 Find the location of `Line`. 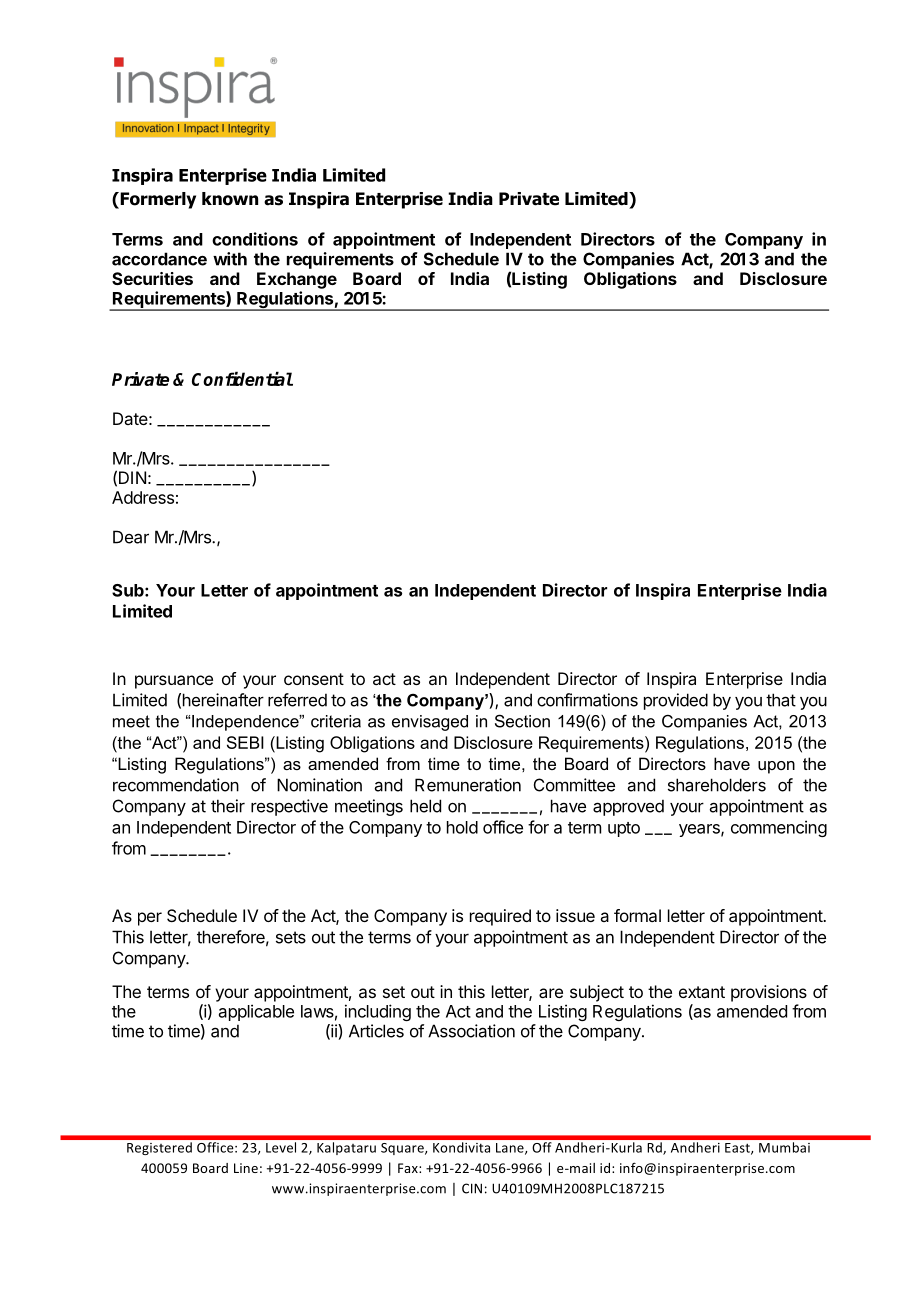

Line is located at coordinates (246, 1168).
